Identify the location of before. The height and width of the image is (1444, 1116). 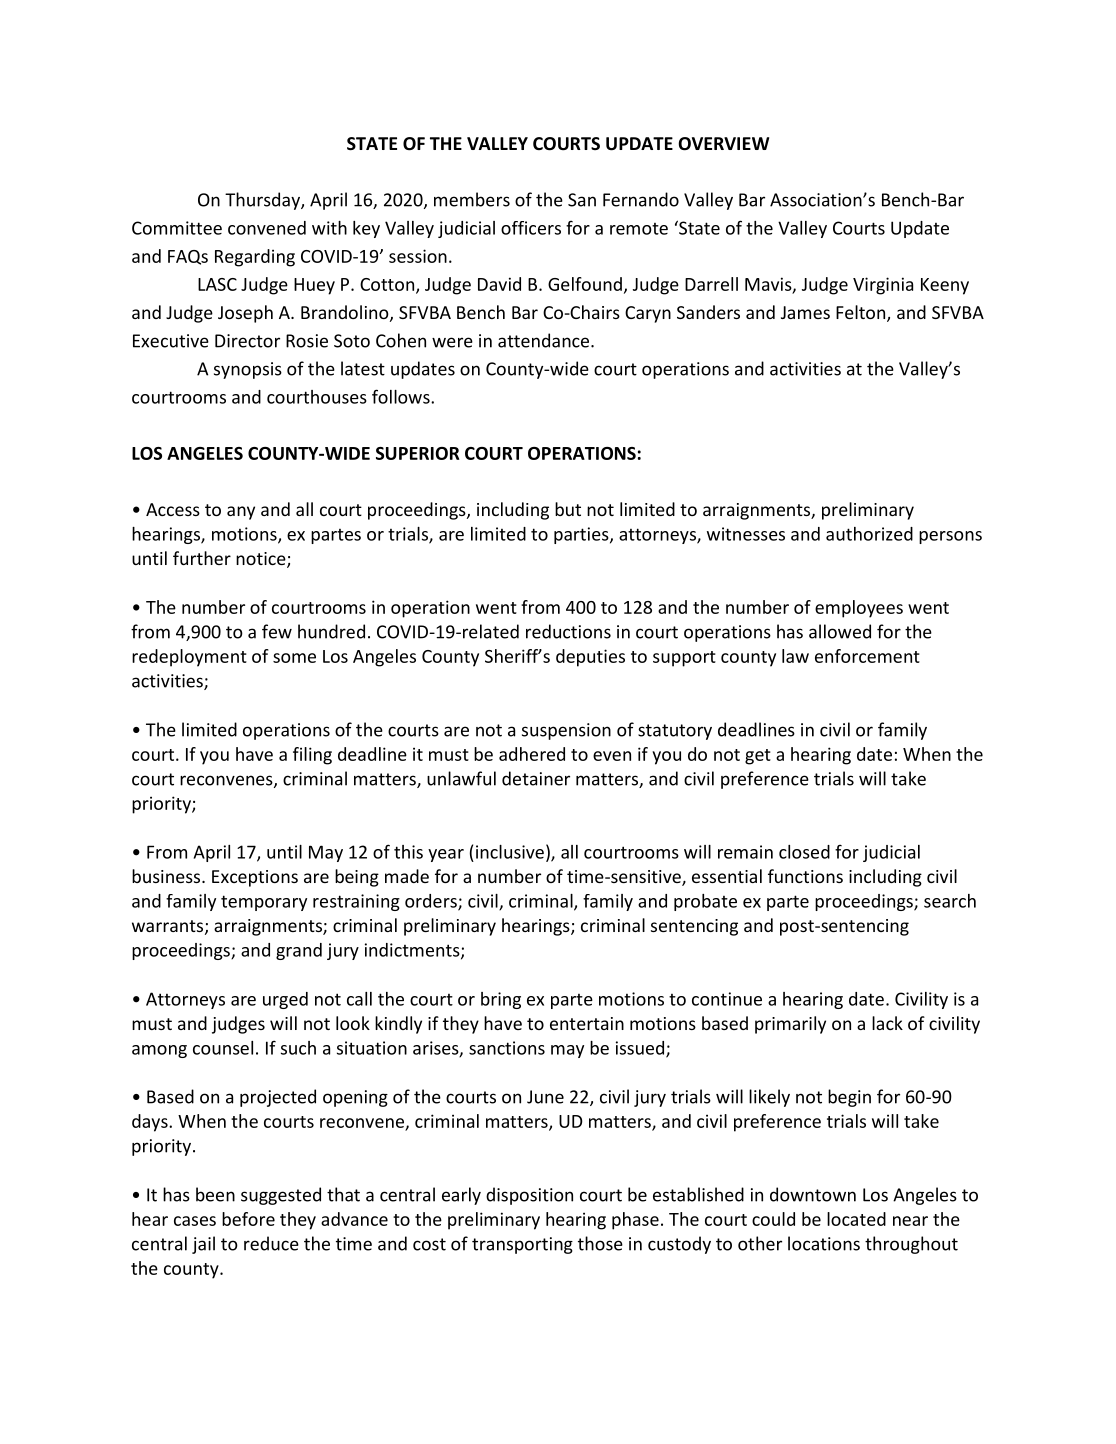
(248, 1219).
